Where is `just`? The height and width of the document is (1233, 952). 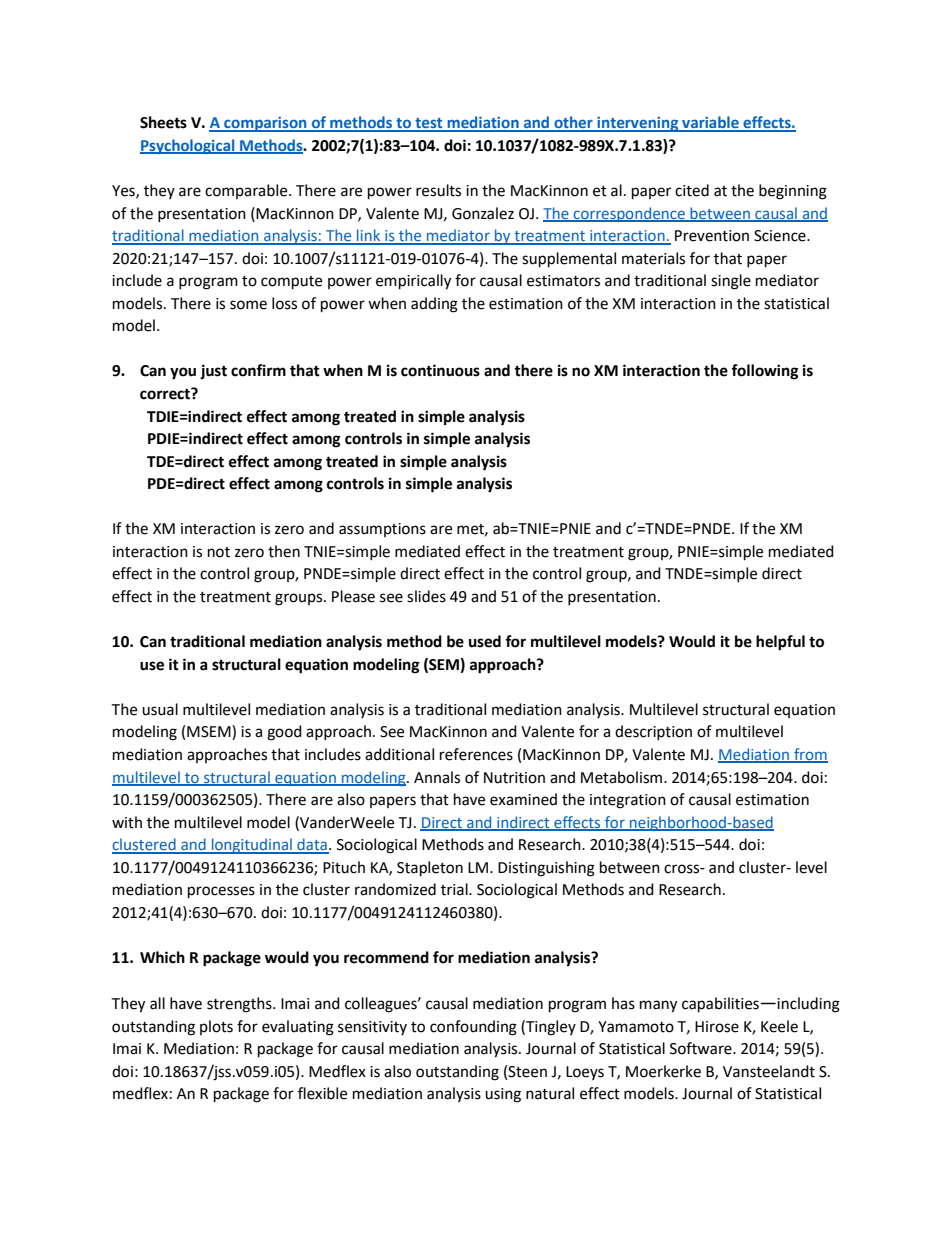 just is located at coordinates (213, 371).
